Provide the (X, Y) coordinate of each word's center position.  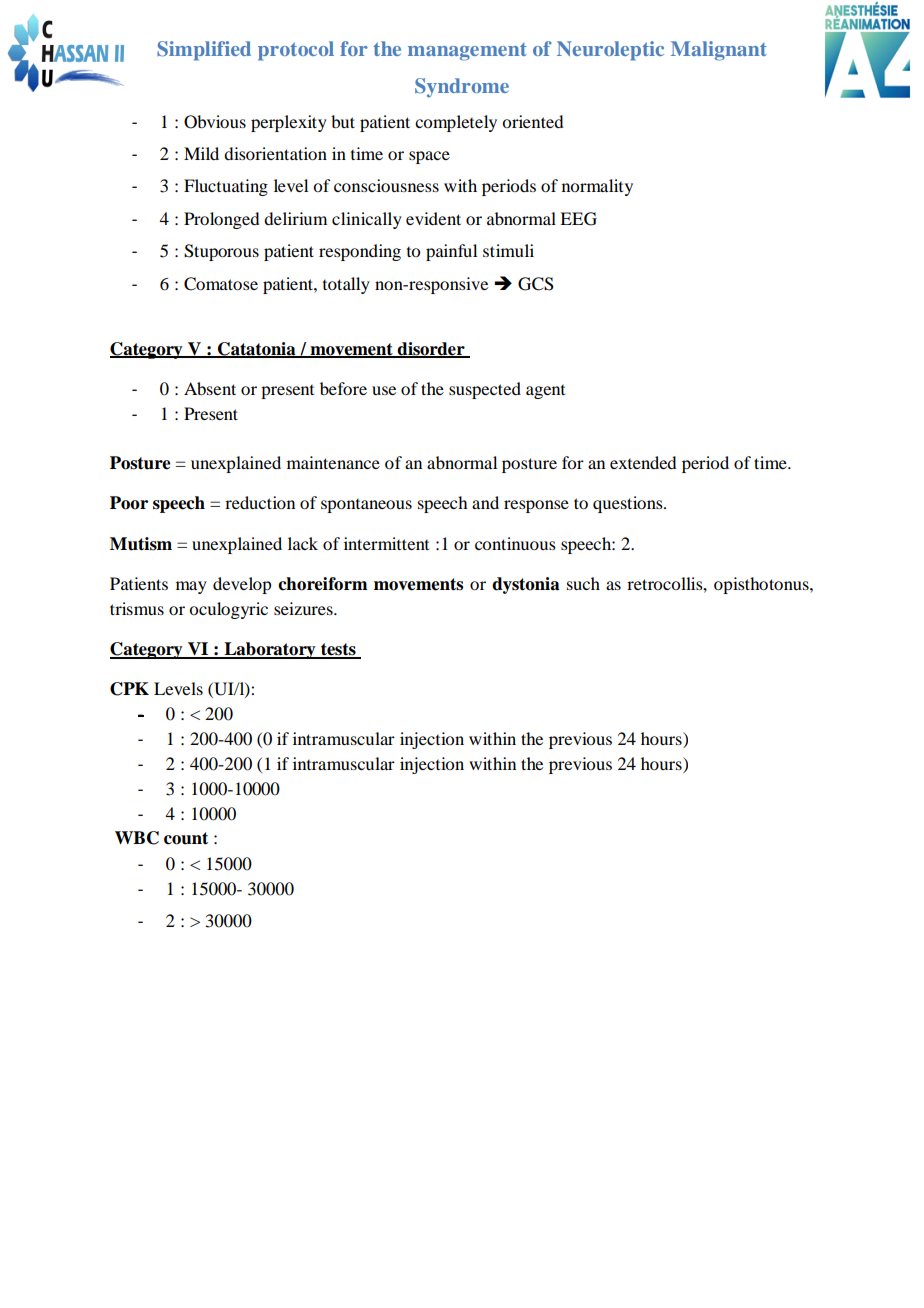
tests (338, 650)
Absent (210, 388)
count (186, 838)
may (191, 587)
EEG (578, 219)
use (384, 390)
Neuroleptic (610, 51)
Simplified (204, 51)
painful (451, 252)
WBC (137, 838)
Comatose (221, 284)
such (583, 583)
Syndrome (462, 88)
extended (643, 462)
